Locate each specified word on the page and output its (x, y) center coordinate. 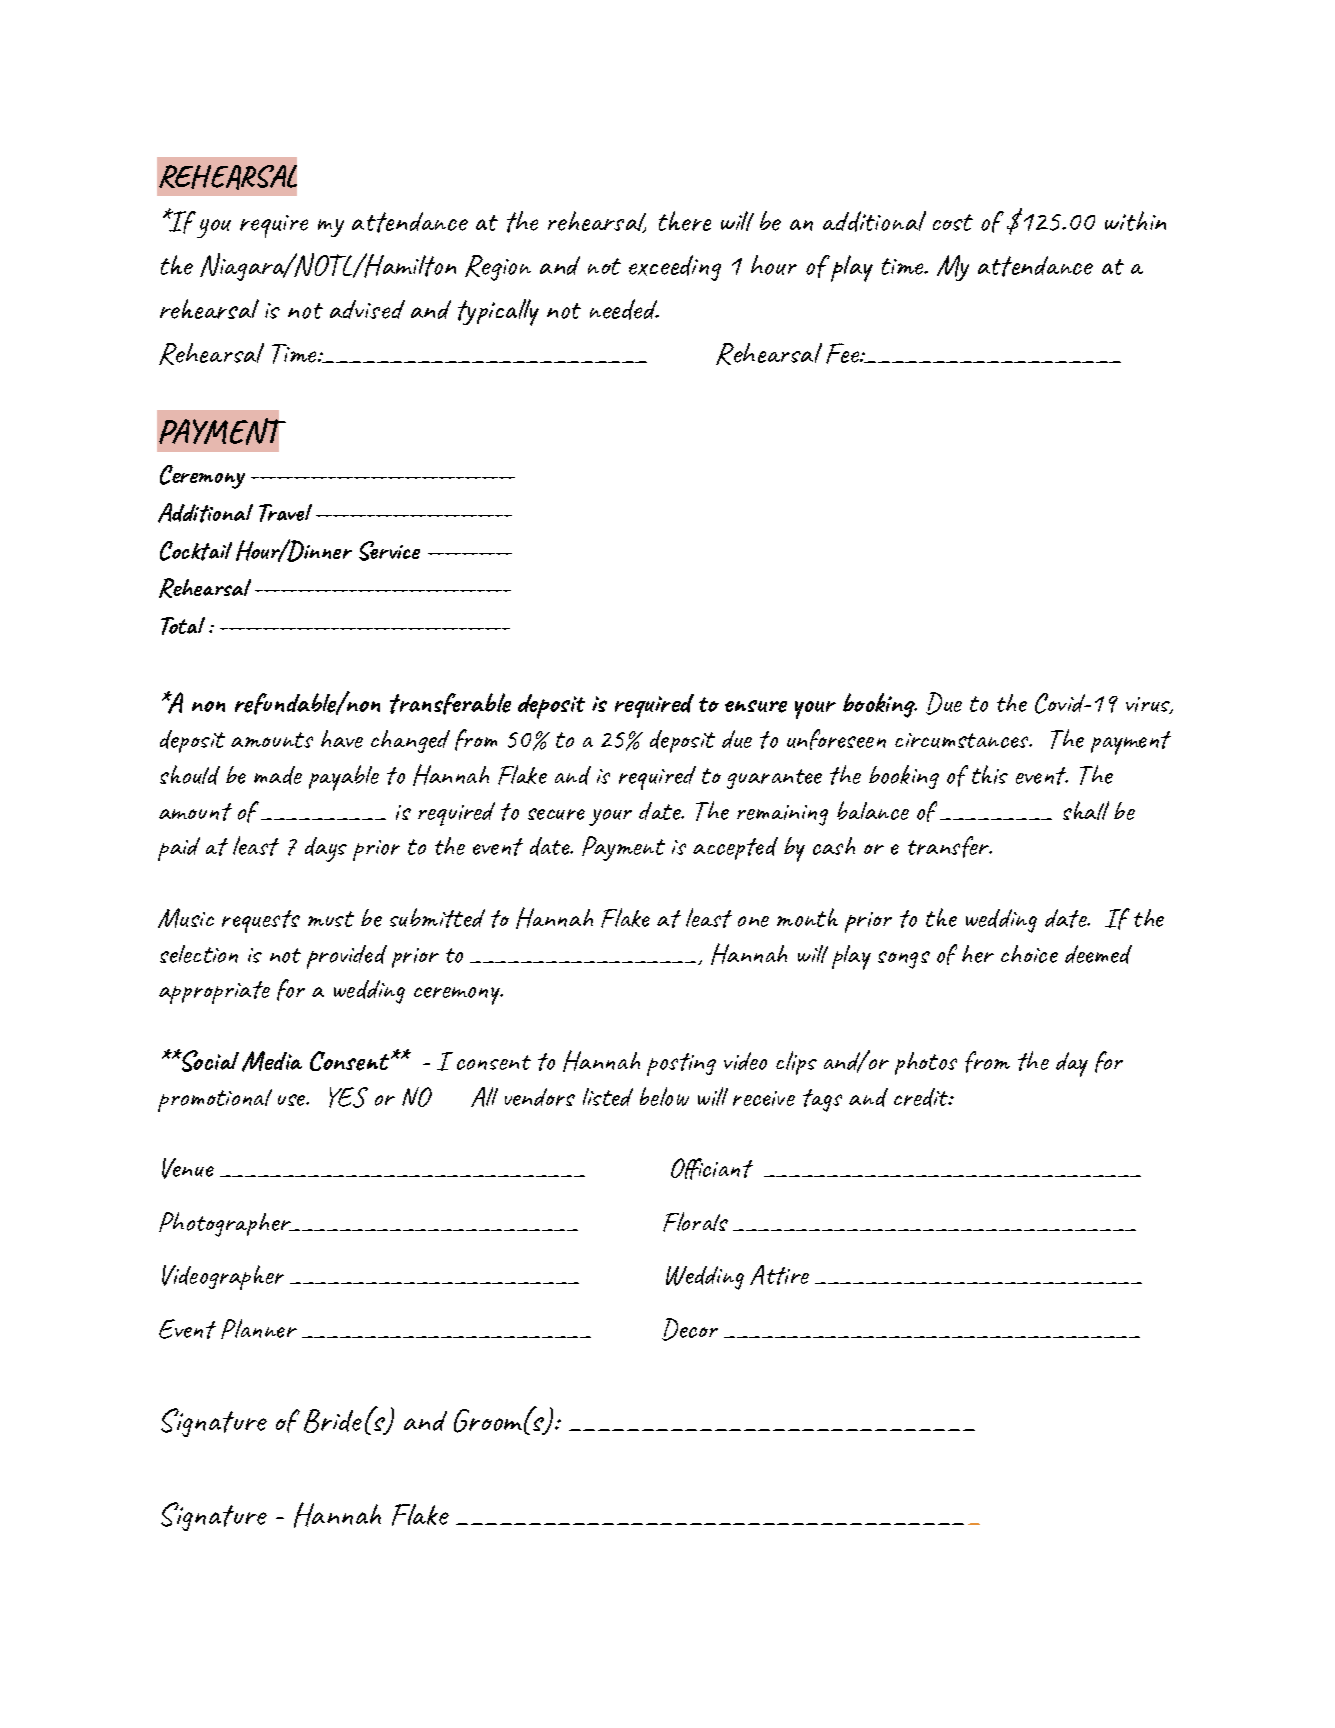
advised (367, 309)
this (990, 774)
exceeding (675, 268)
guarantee (774, 779)
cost (953, 222)
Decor (690, 1329)
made (278, 775)
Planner (259, 1329)
